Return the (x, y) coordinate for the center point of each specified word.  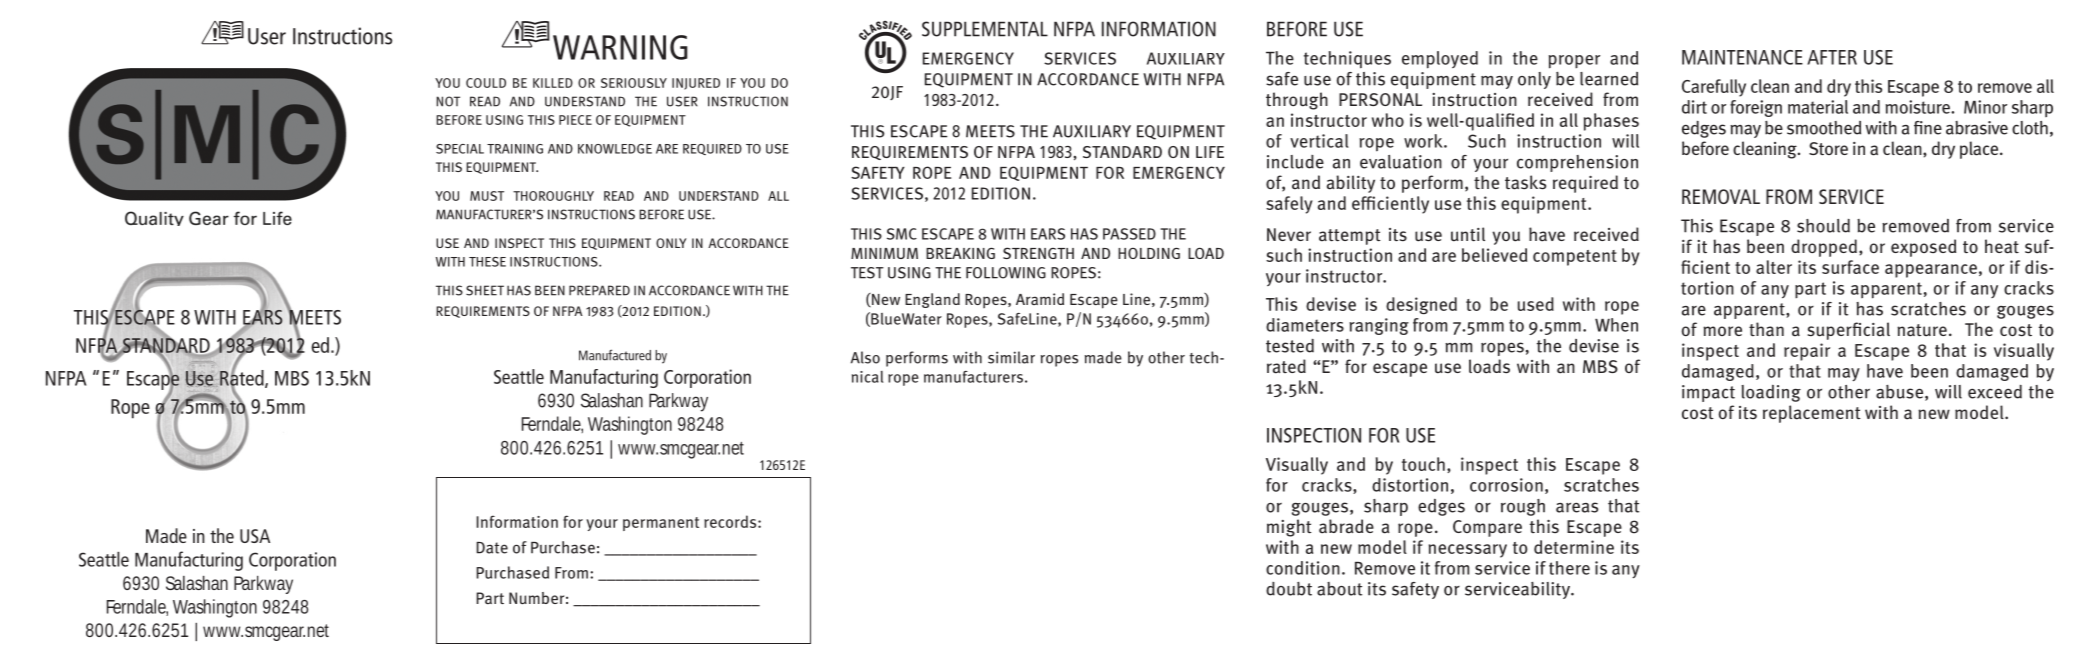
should (1823, 226)
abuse (1899, 392)
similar (1011, 357)
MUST (487, 196)
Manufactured (615, 355)
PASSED (1129, 234)
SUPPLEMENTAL (985, 29)
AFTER (1832, 57)
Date (492, 548)
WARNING (620, 47)
